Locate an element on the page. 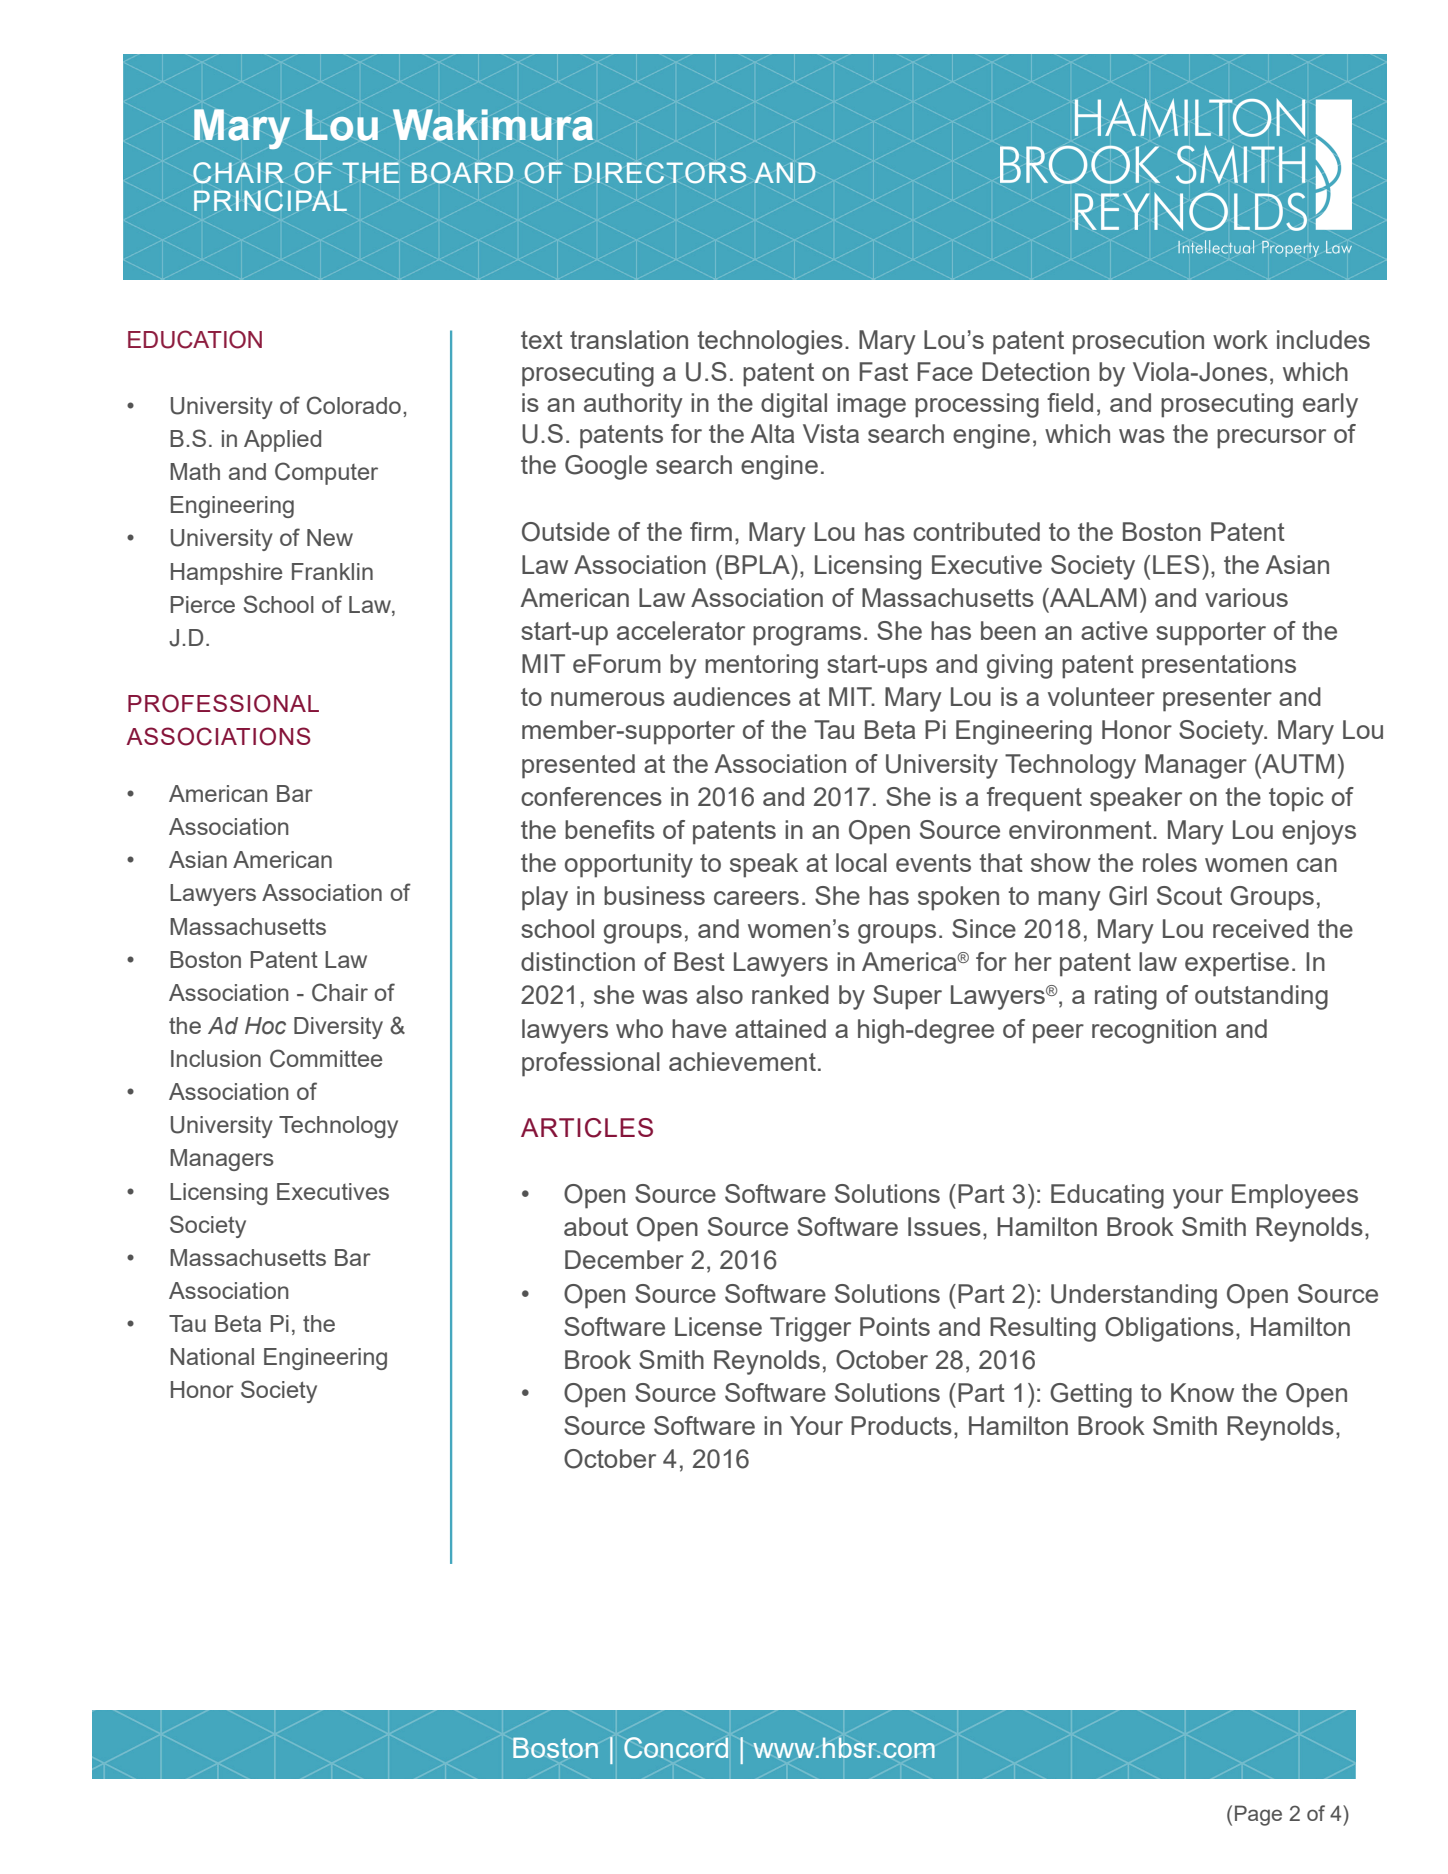 Image resolution: width=1448 pixels, height=1874 pixels. Products is located at coordinates (901, 1425).
